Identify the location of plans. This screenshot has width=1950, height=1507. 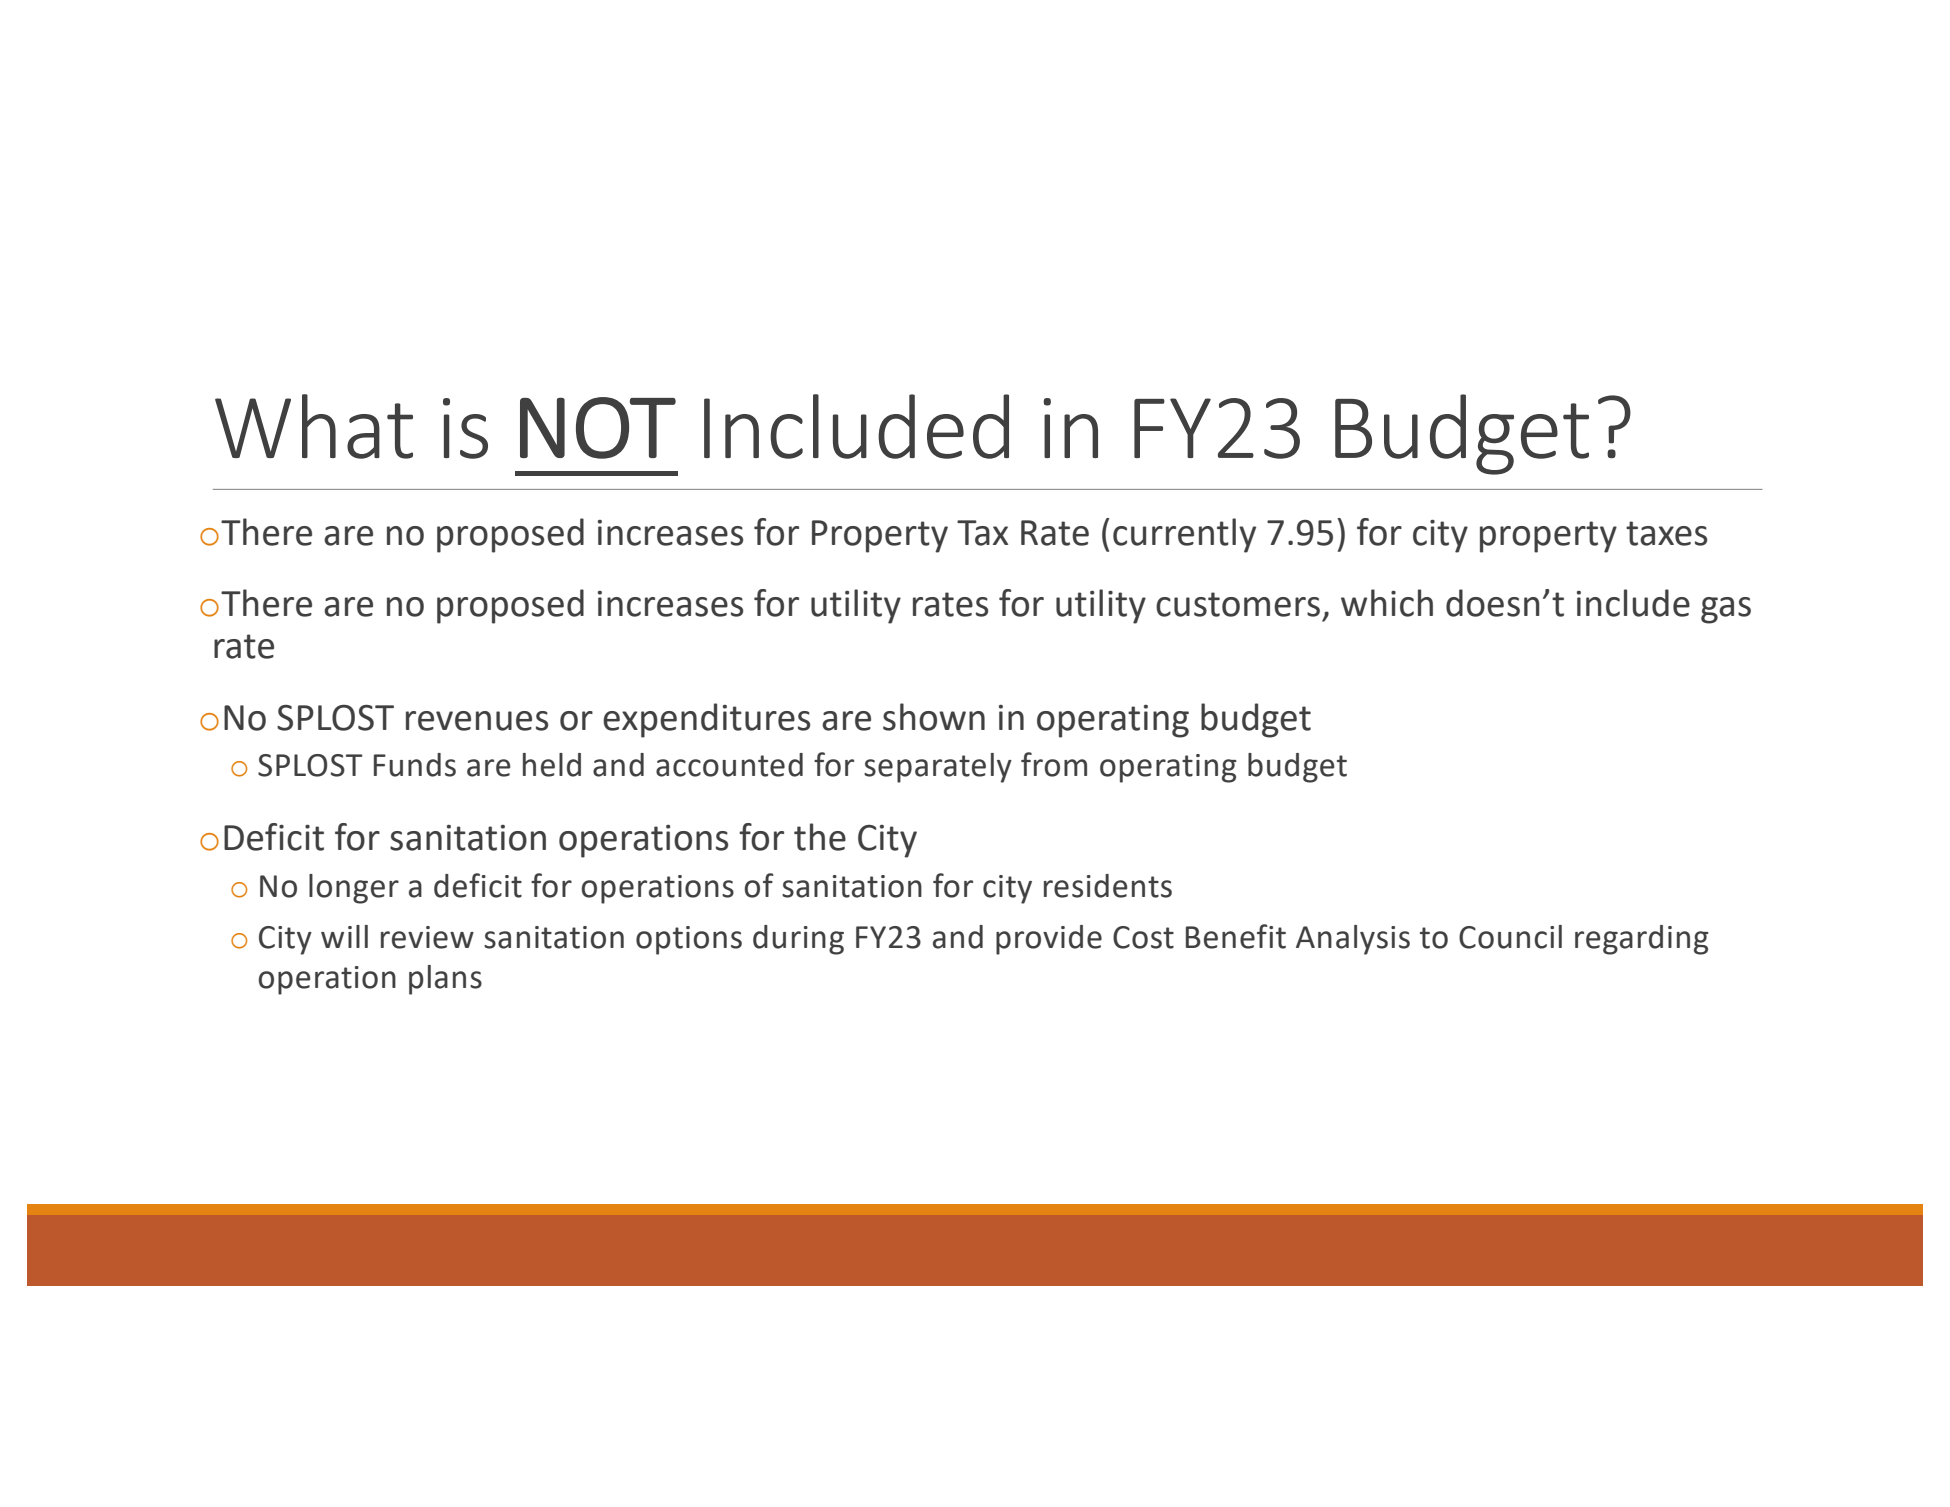
(445, 980).
